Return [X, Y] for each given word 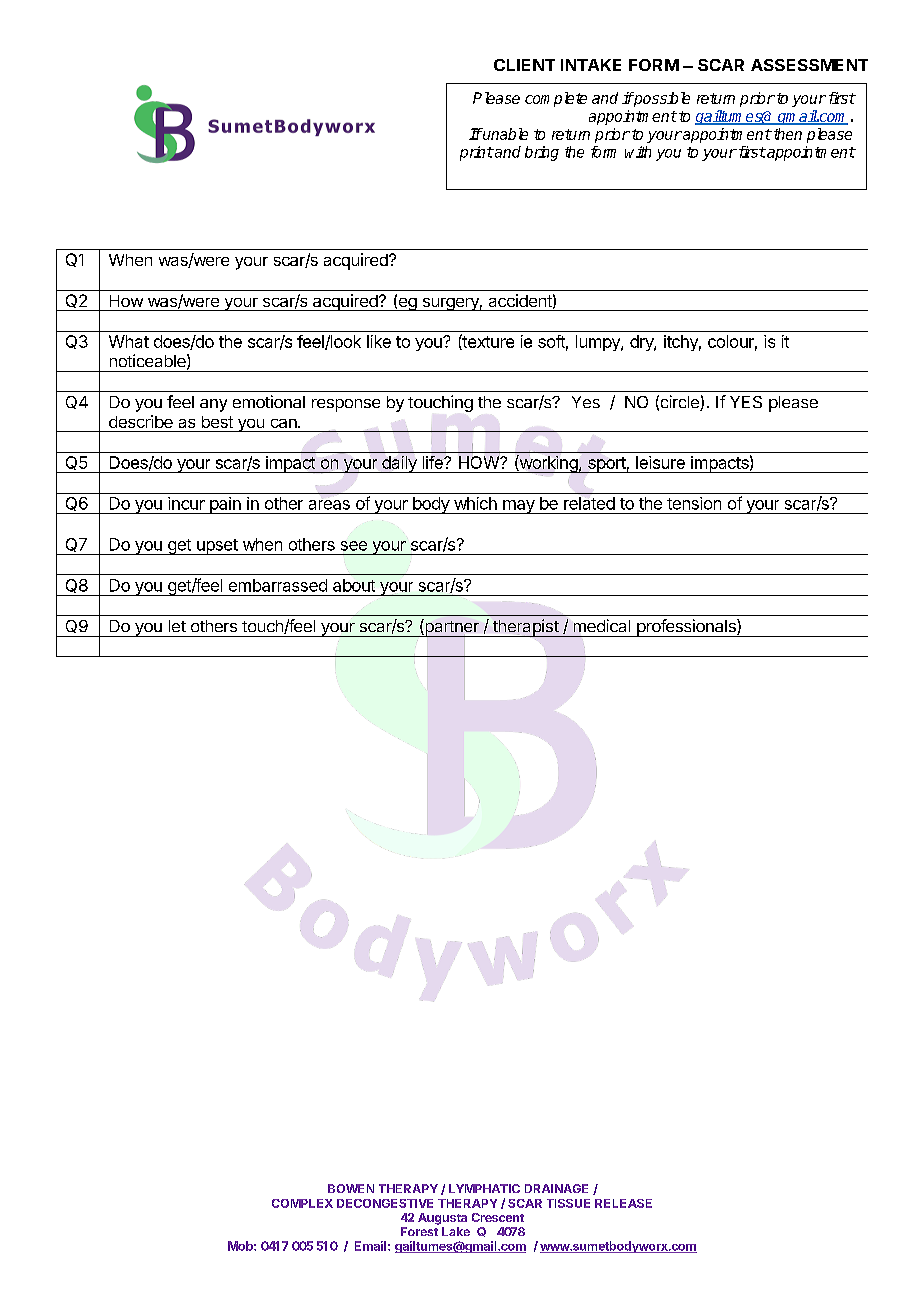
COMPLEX [302, 1203]
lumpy [599, 343]
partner [452, 628]
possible [661, 99]
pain [225, 505]
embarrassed [278, 585]
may [519, 507]
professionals [686, 628]
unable [504, 134]
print [476, 153]
